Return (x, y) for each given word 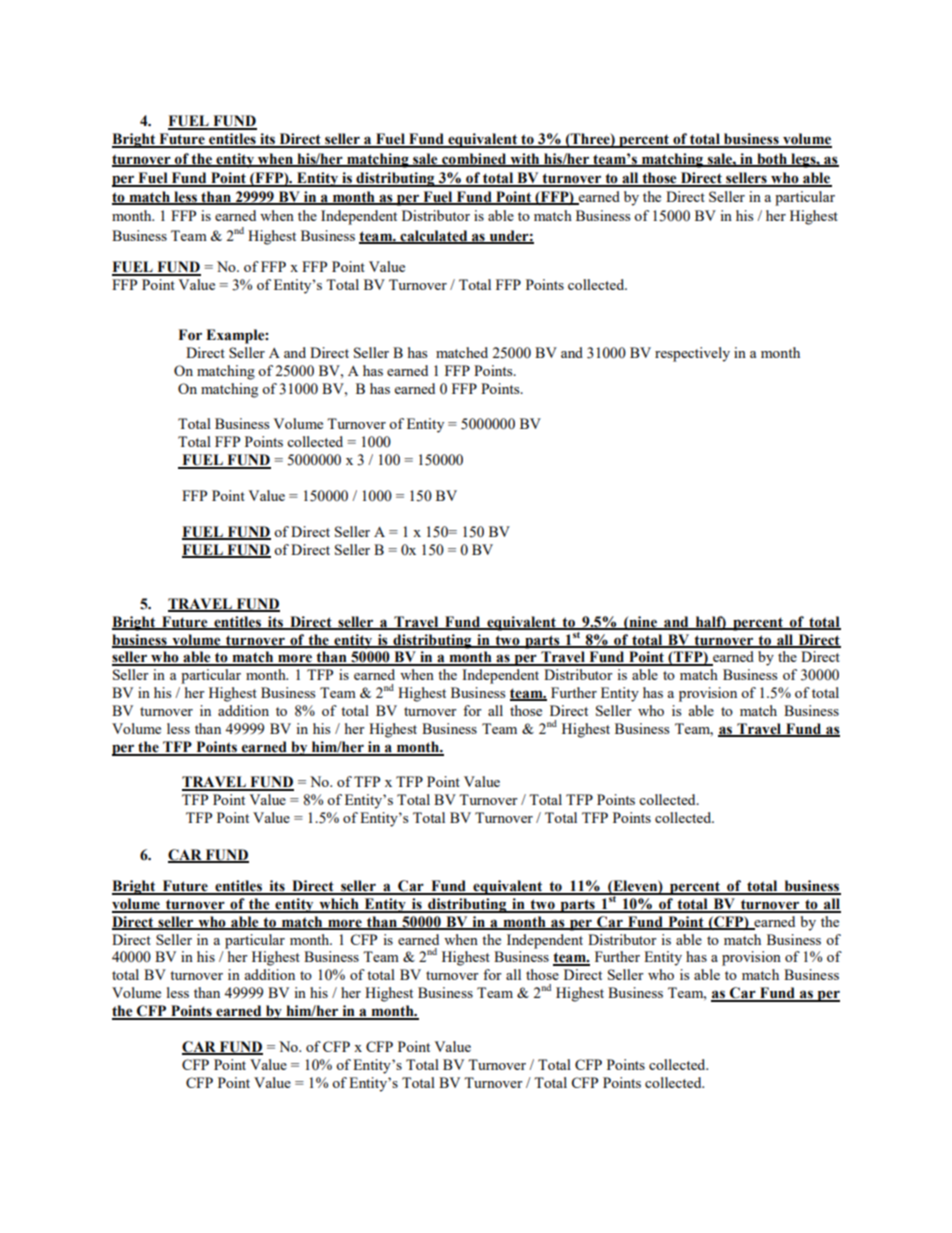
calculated (434, 236)
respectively (692, 354)
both (772, 159)
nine (643, 622)
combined (474, 159)
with (525, 159)
